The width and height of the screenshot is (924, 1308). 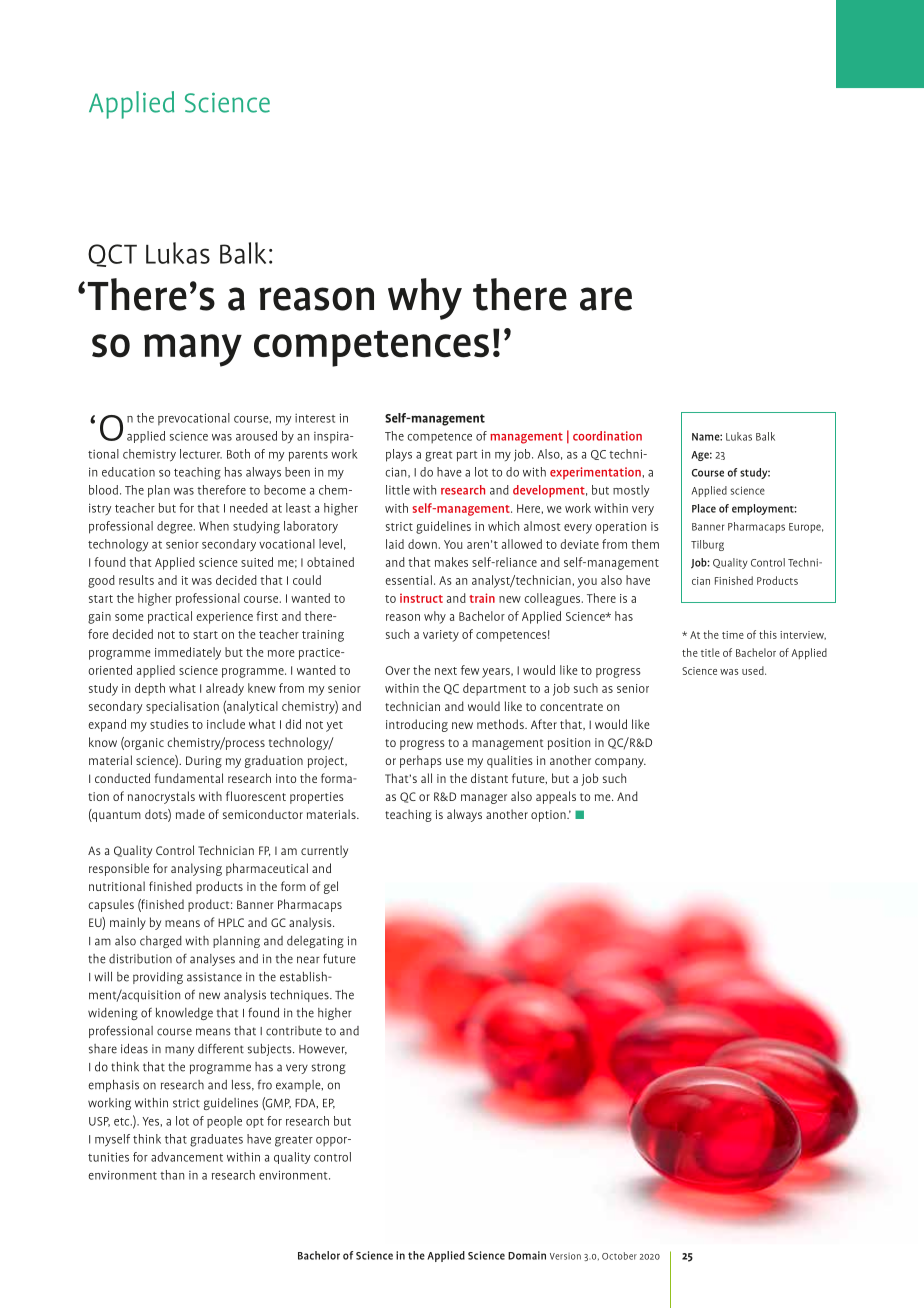 What do you see at coordinates (172, 1175) in the screenshot?
I see `than` at bounding box center [172, 1175].
